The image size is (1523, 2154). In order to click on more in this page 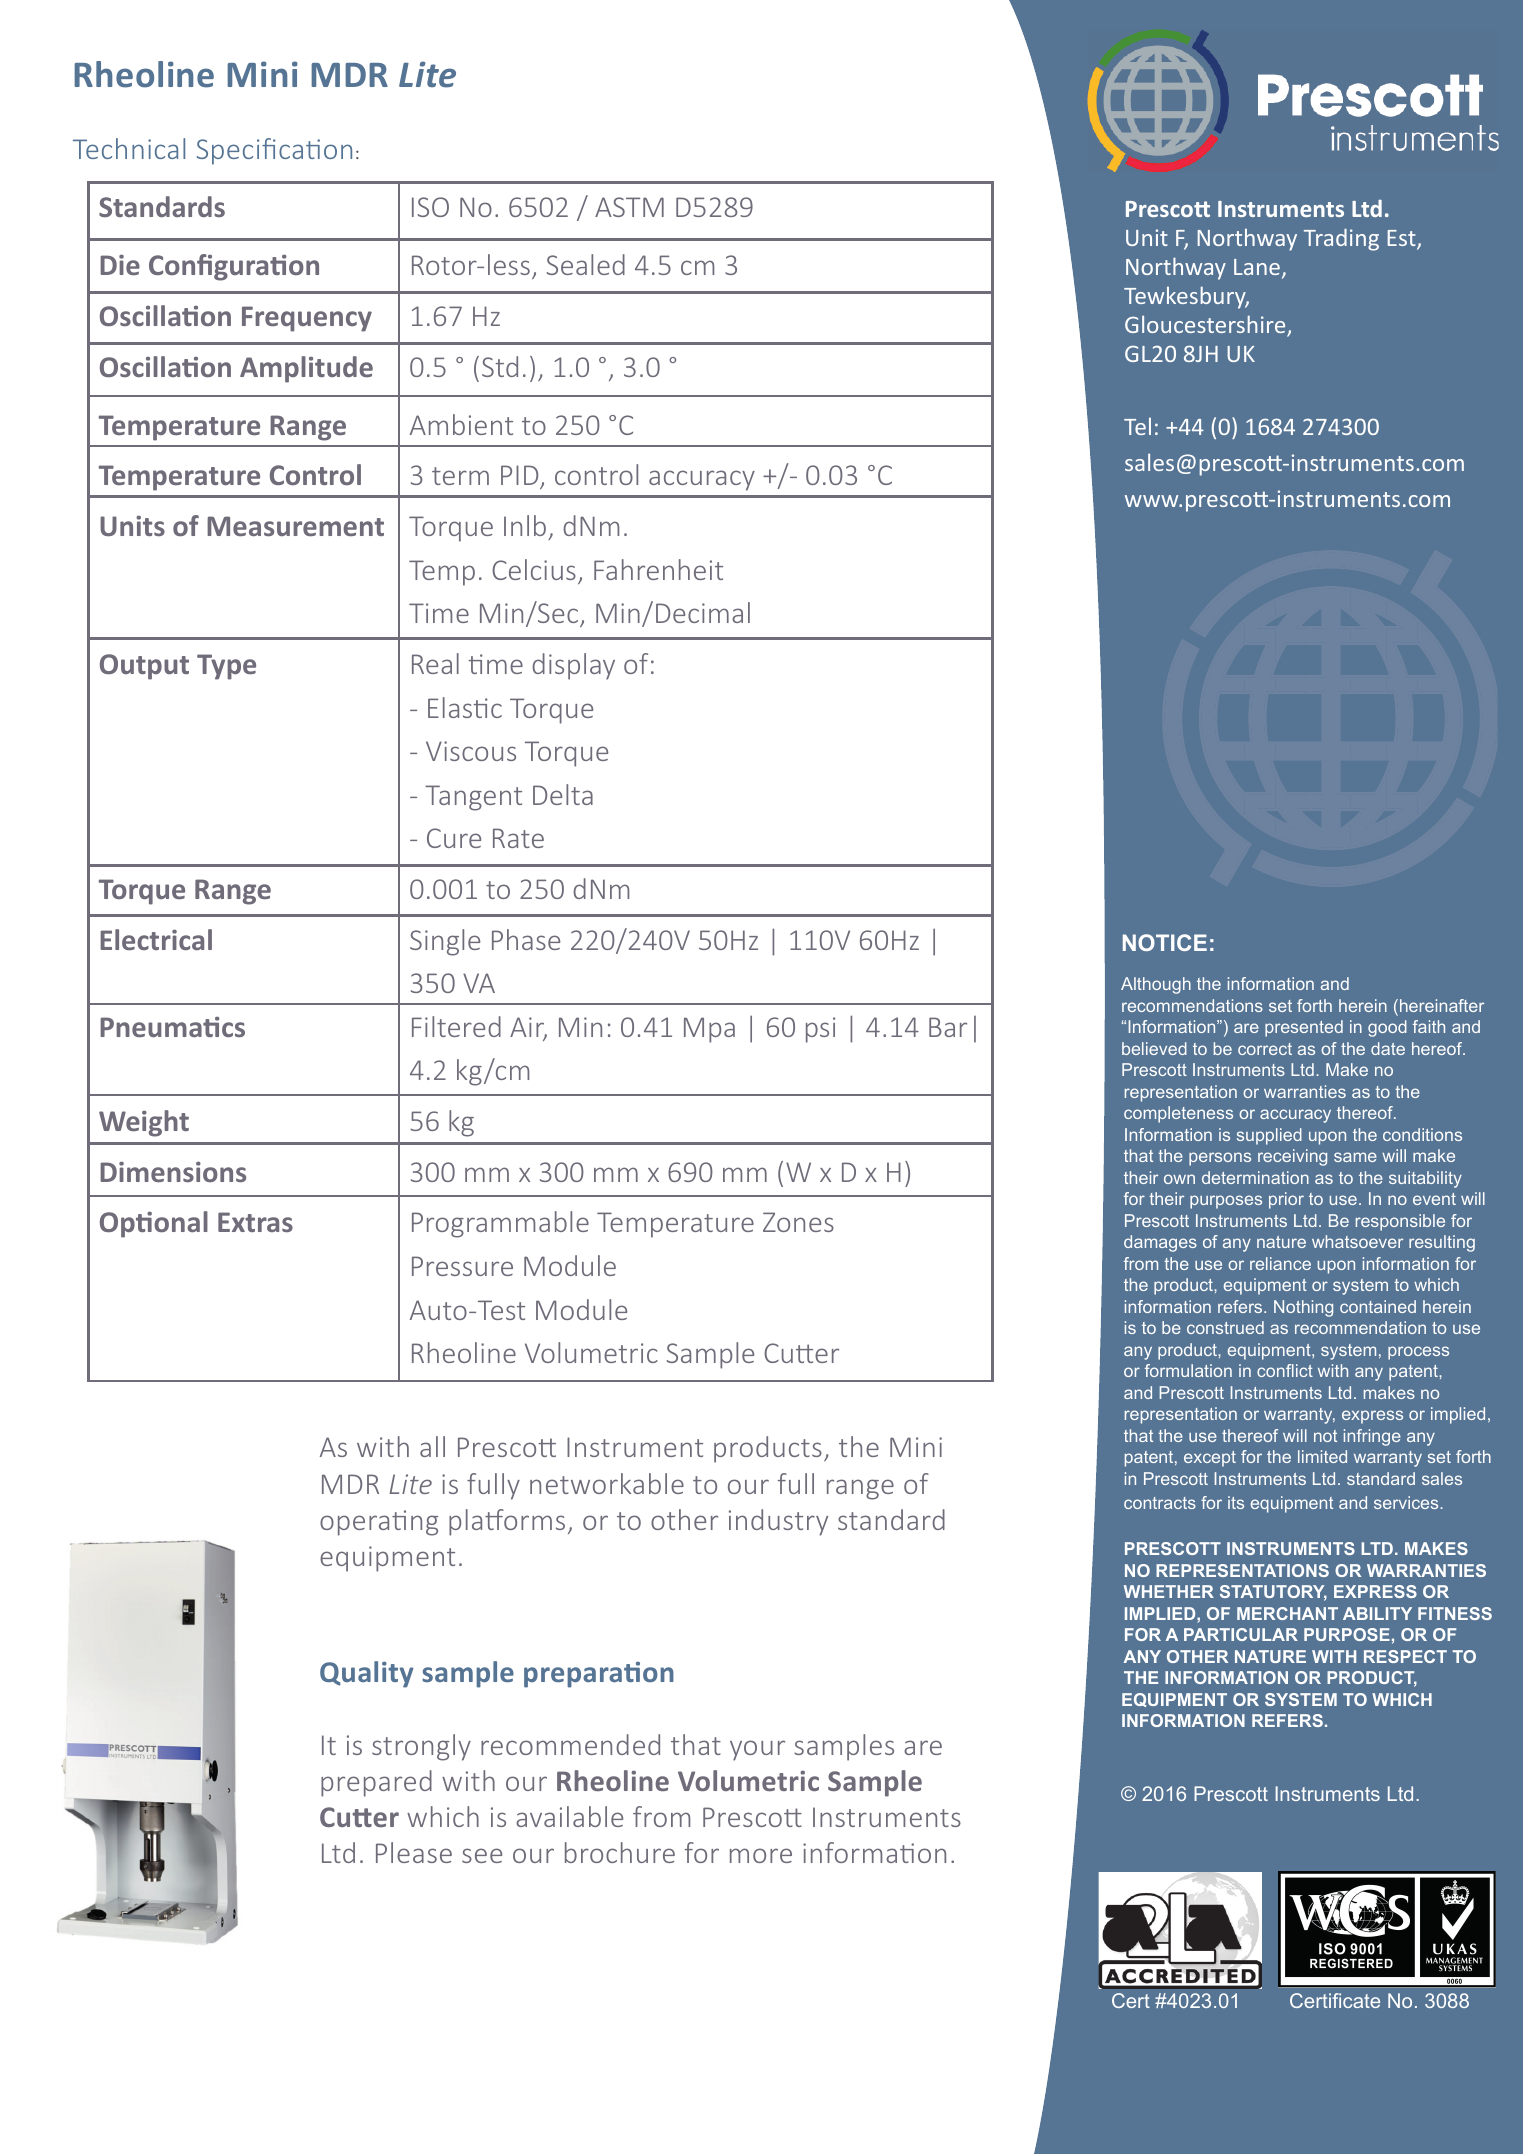, I will do `click(761, 1855)`.
